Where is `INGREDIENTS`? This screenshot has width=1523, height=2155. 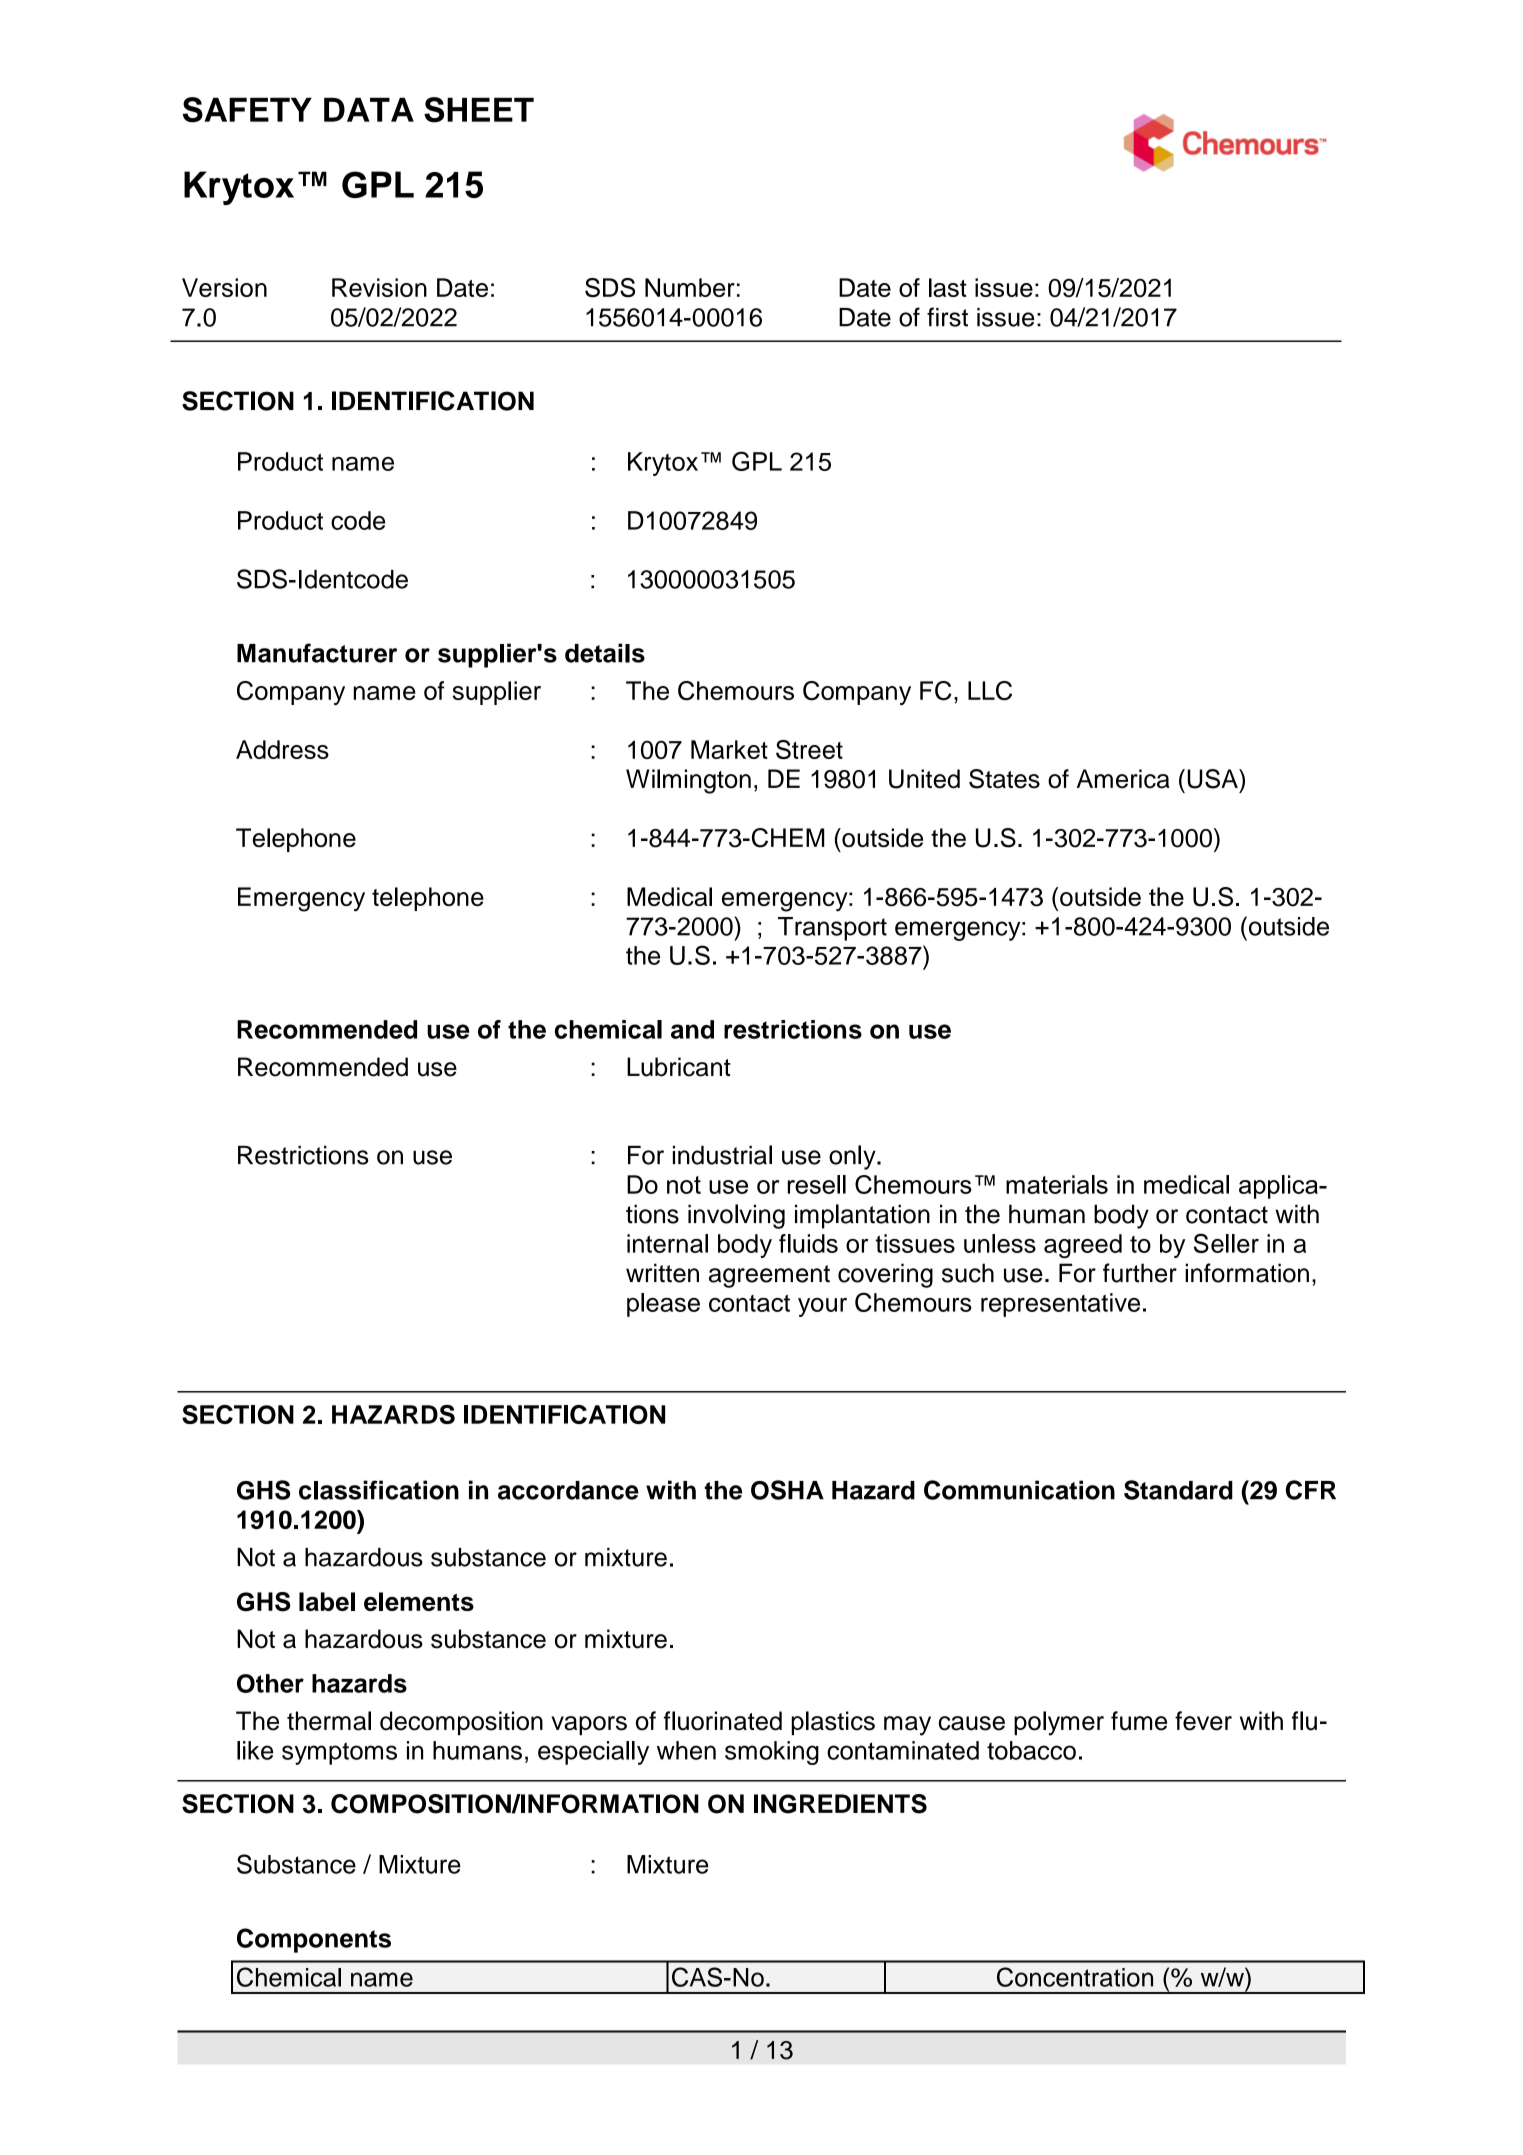 INGREDIENTS is located at coordinates (840, 1804).
